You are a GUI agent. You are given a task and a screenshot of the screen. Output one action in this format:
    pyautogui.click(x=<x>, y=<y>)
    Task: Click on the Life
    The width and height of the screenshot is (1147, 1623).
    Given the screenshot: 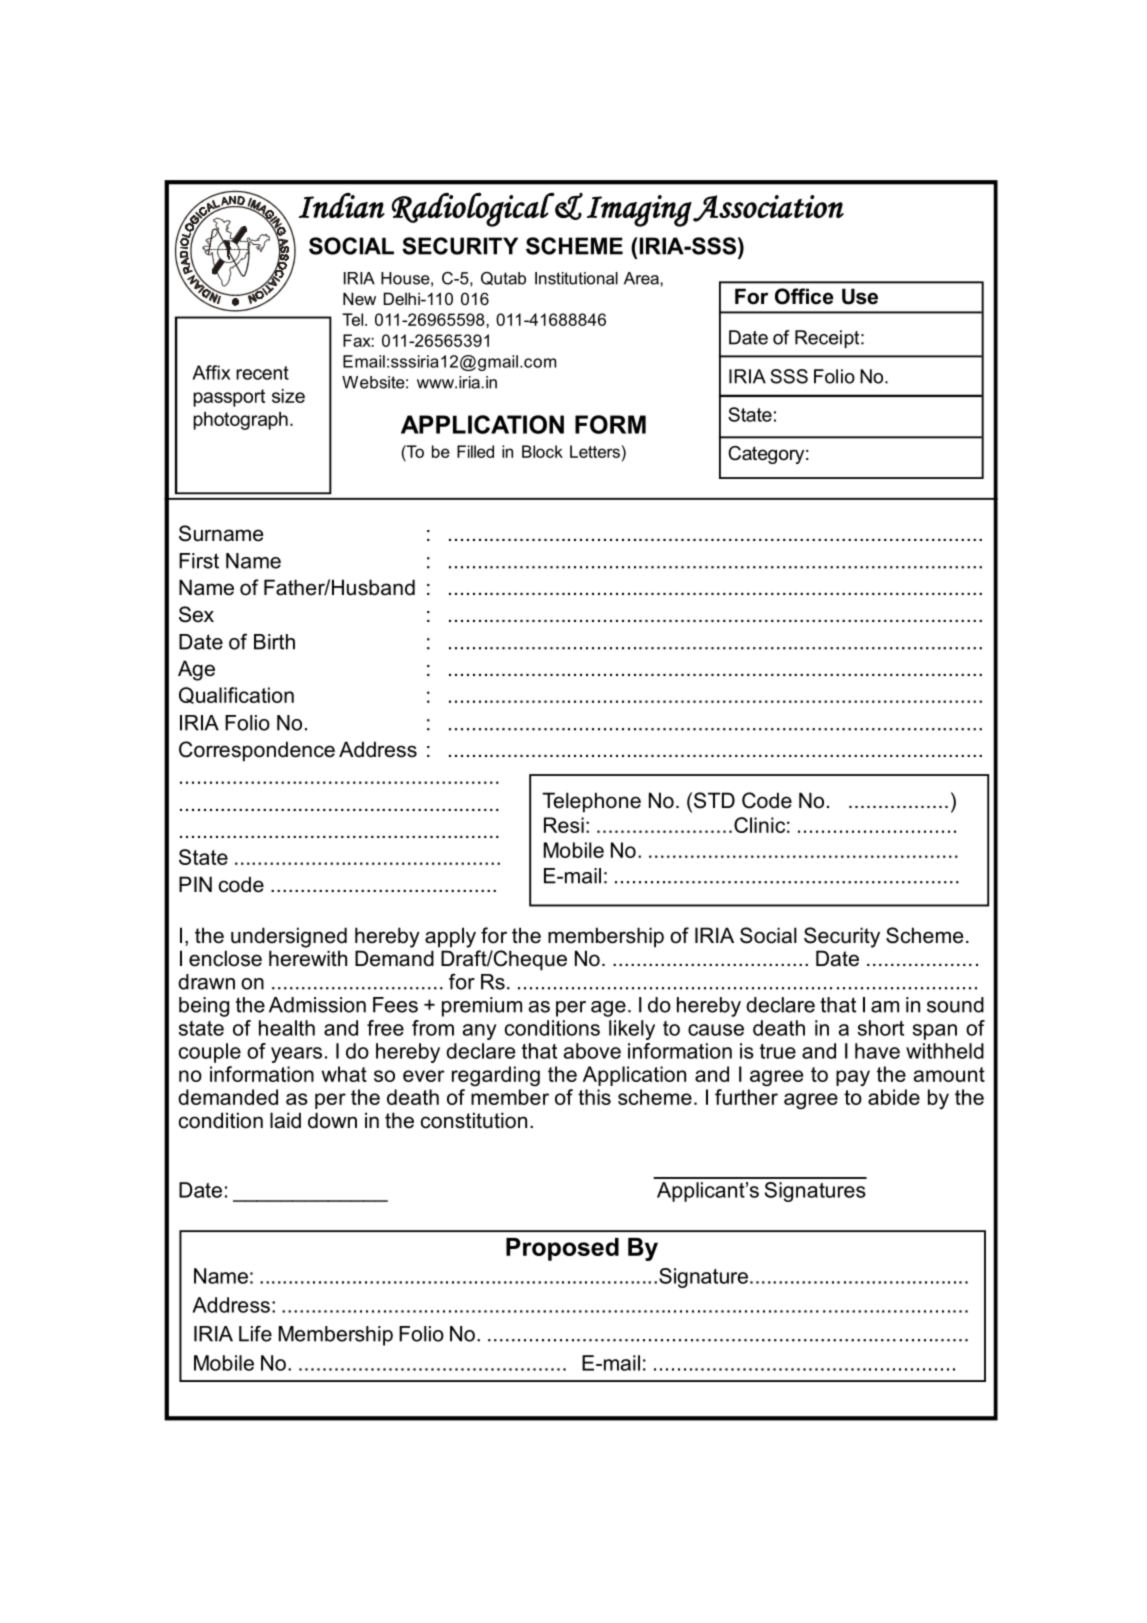 What is the action you would take?
    pyautogui.click(x=255, y=1333)
